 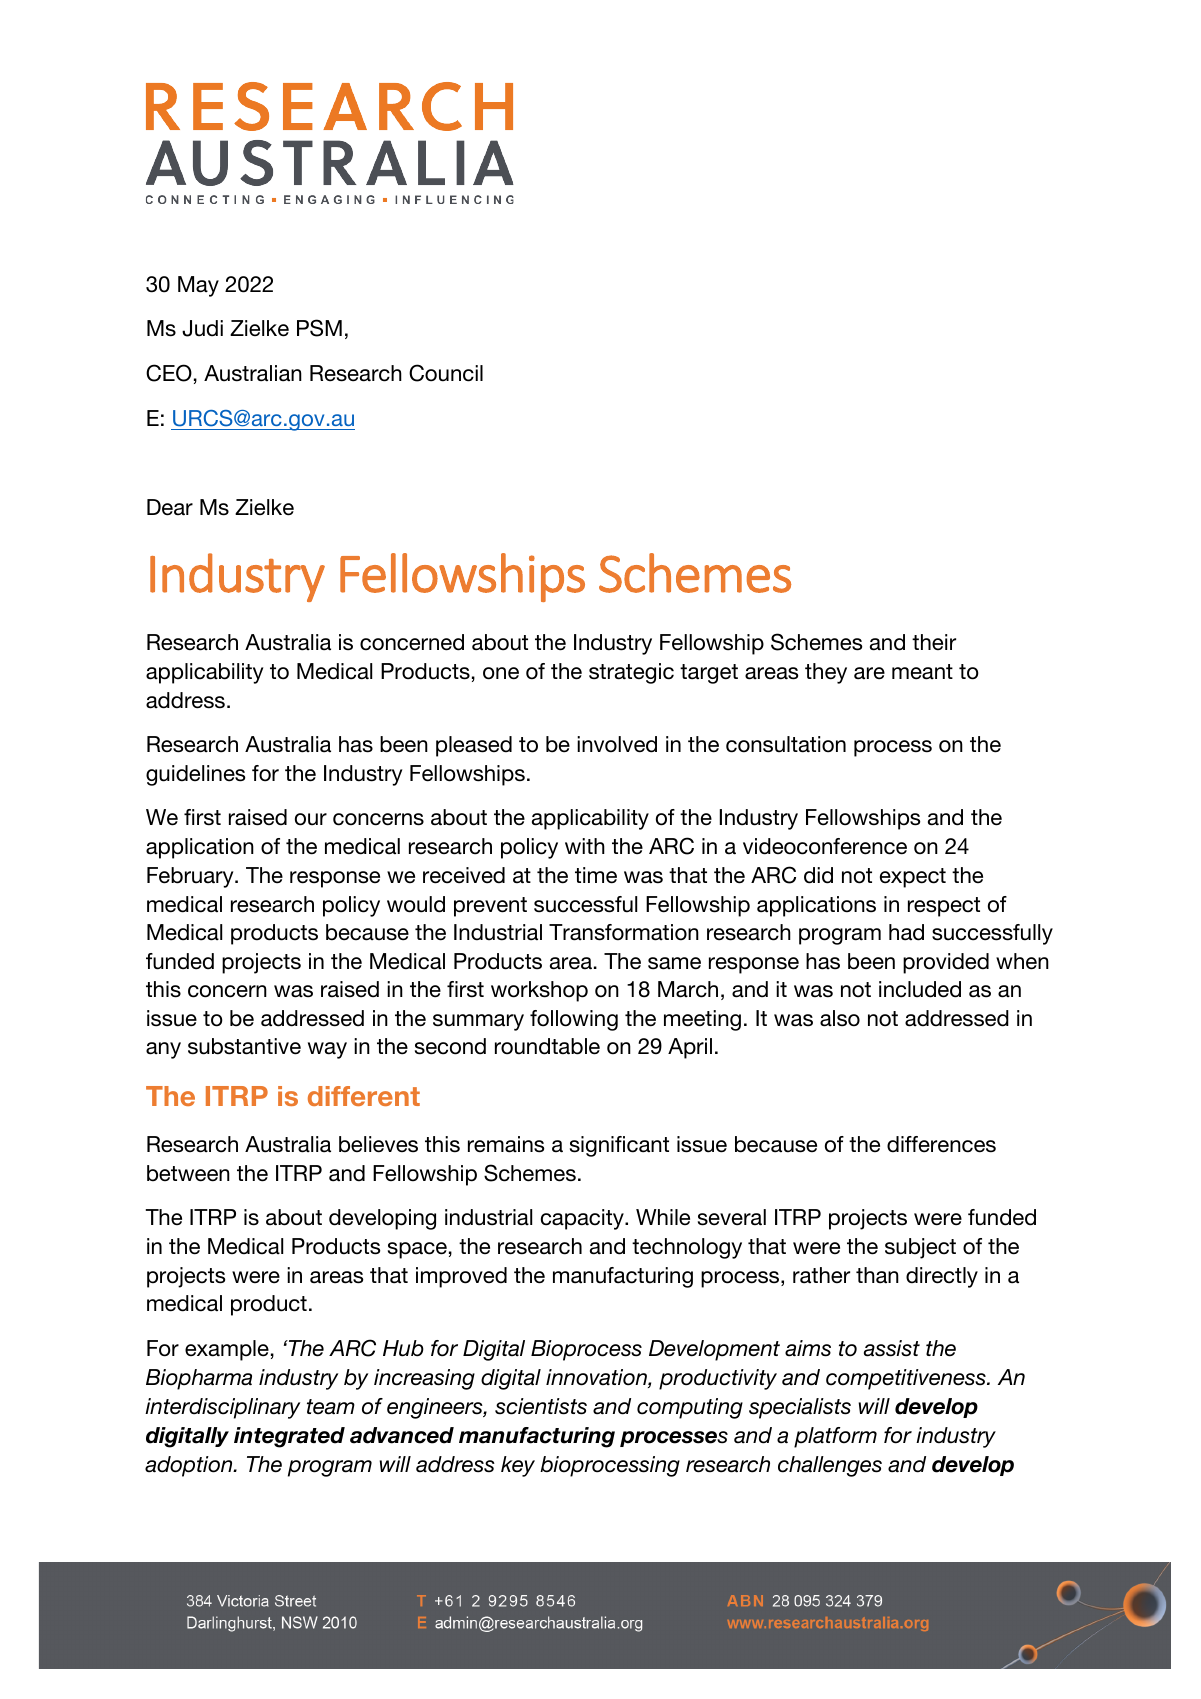 What do you see at coordinates (446, 373) in the document?
I see `Council` at bounding box center [446, 373].
